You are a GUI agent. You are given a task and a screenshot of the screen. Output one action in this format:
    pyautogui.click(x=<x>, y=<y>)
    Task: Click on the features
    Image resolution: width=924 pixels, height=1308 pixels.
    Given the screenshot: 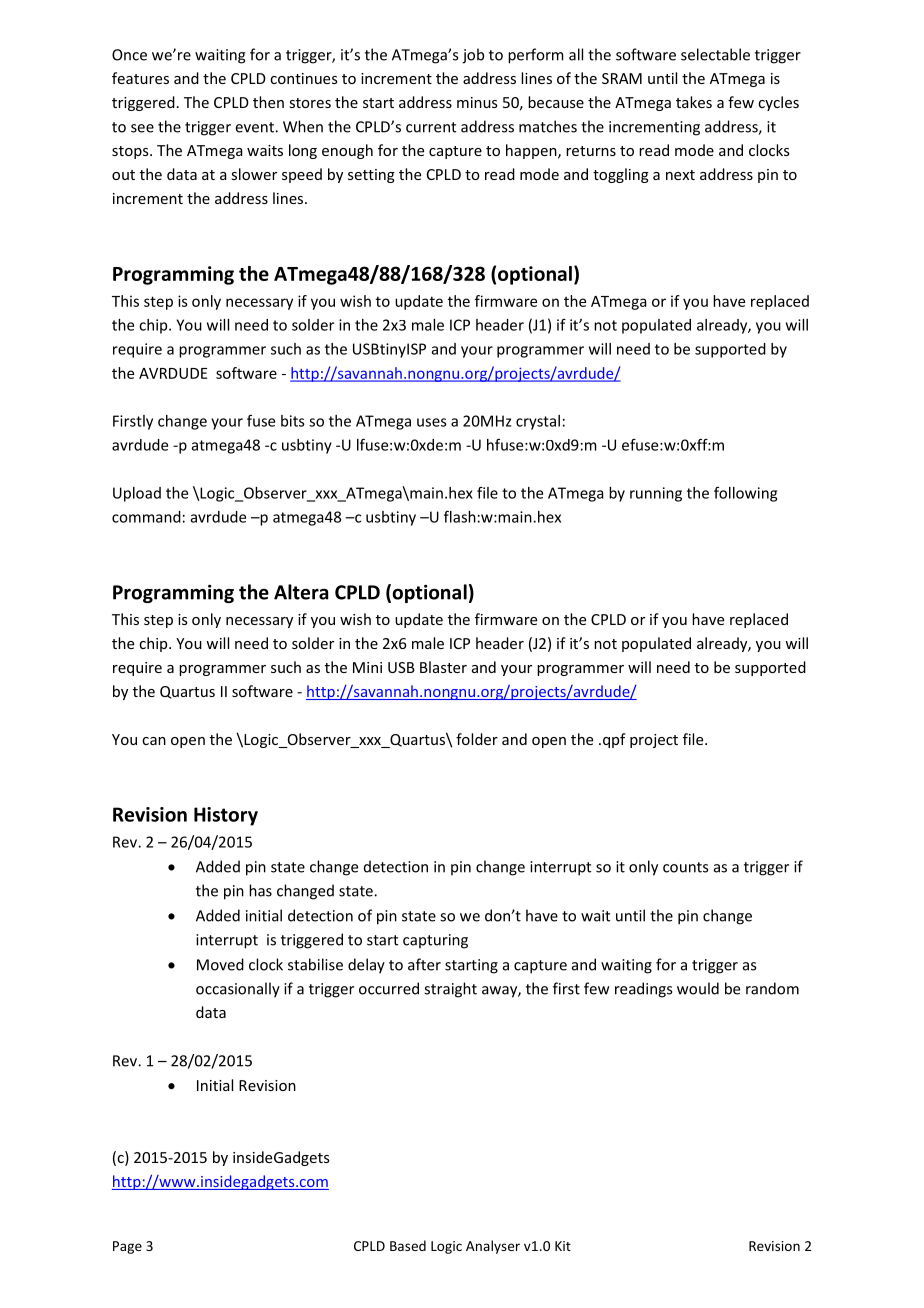 What is the action you would take?
    pyautogui.click(x=140, y=78)
